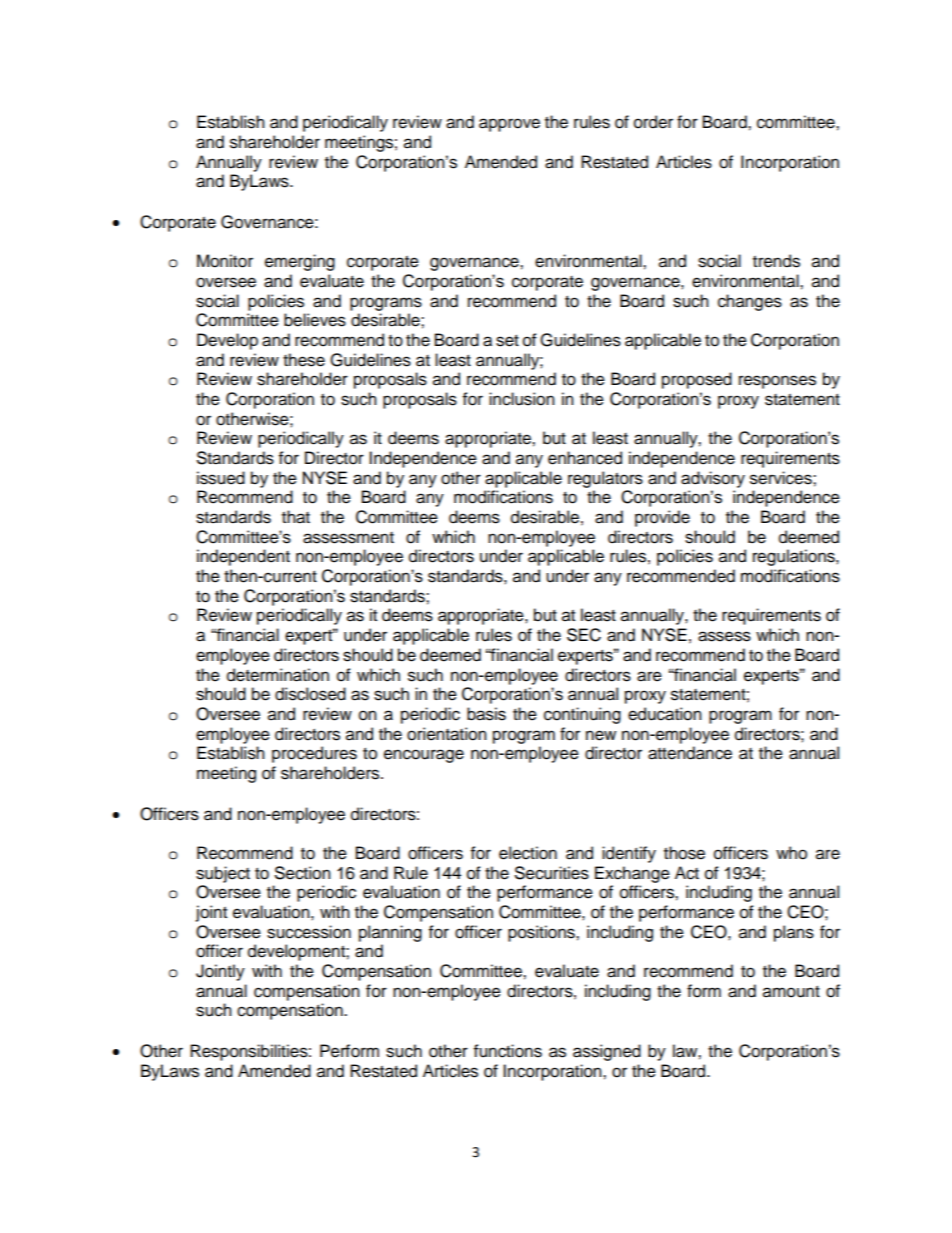 Image resolution: width=952 pixels, height=1233 pixels. What do you see at coordinates (486, 714) in the screenshot?
I see `basis` at bounding box center [486, 714].
